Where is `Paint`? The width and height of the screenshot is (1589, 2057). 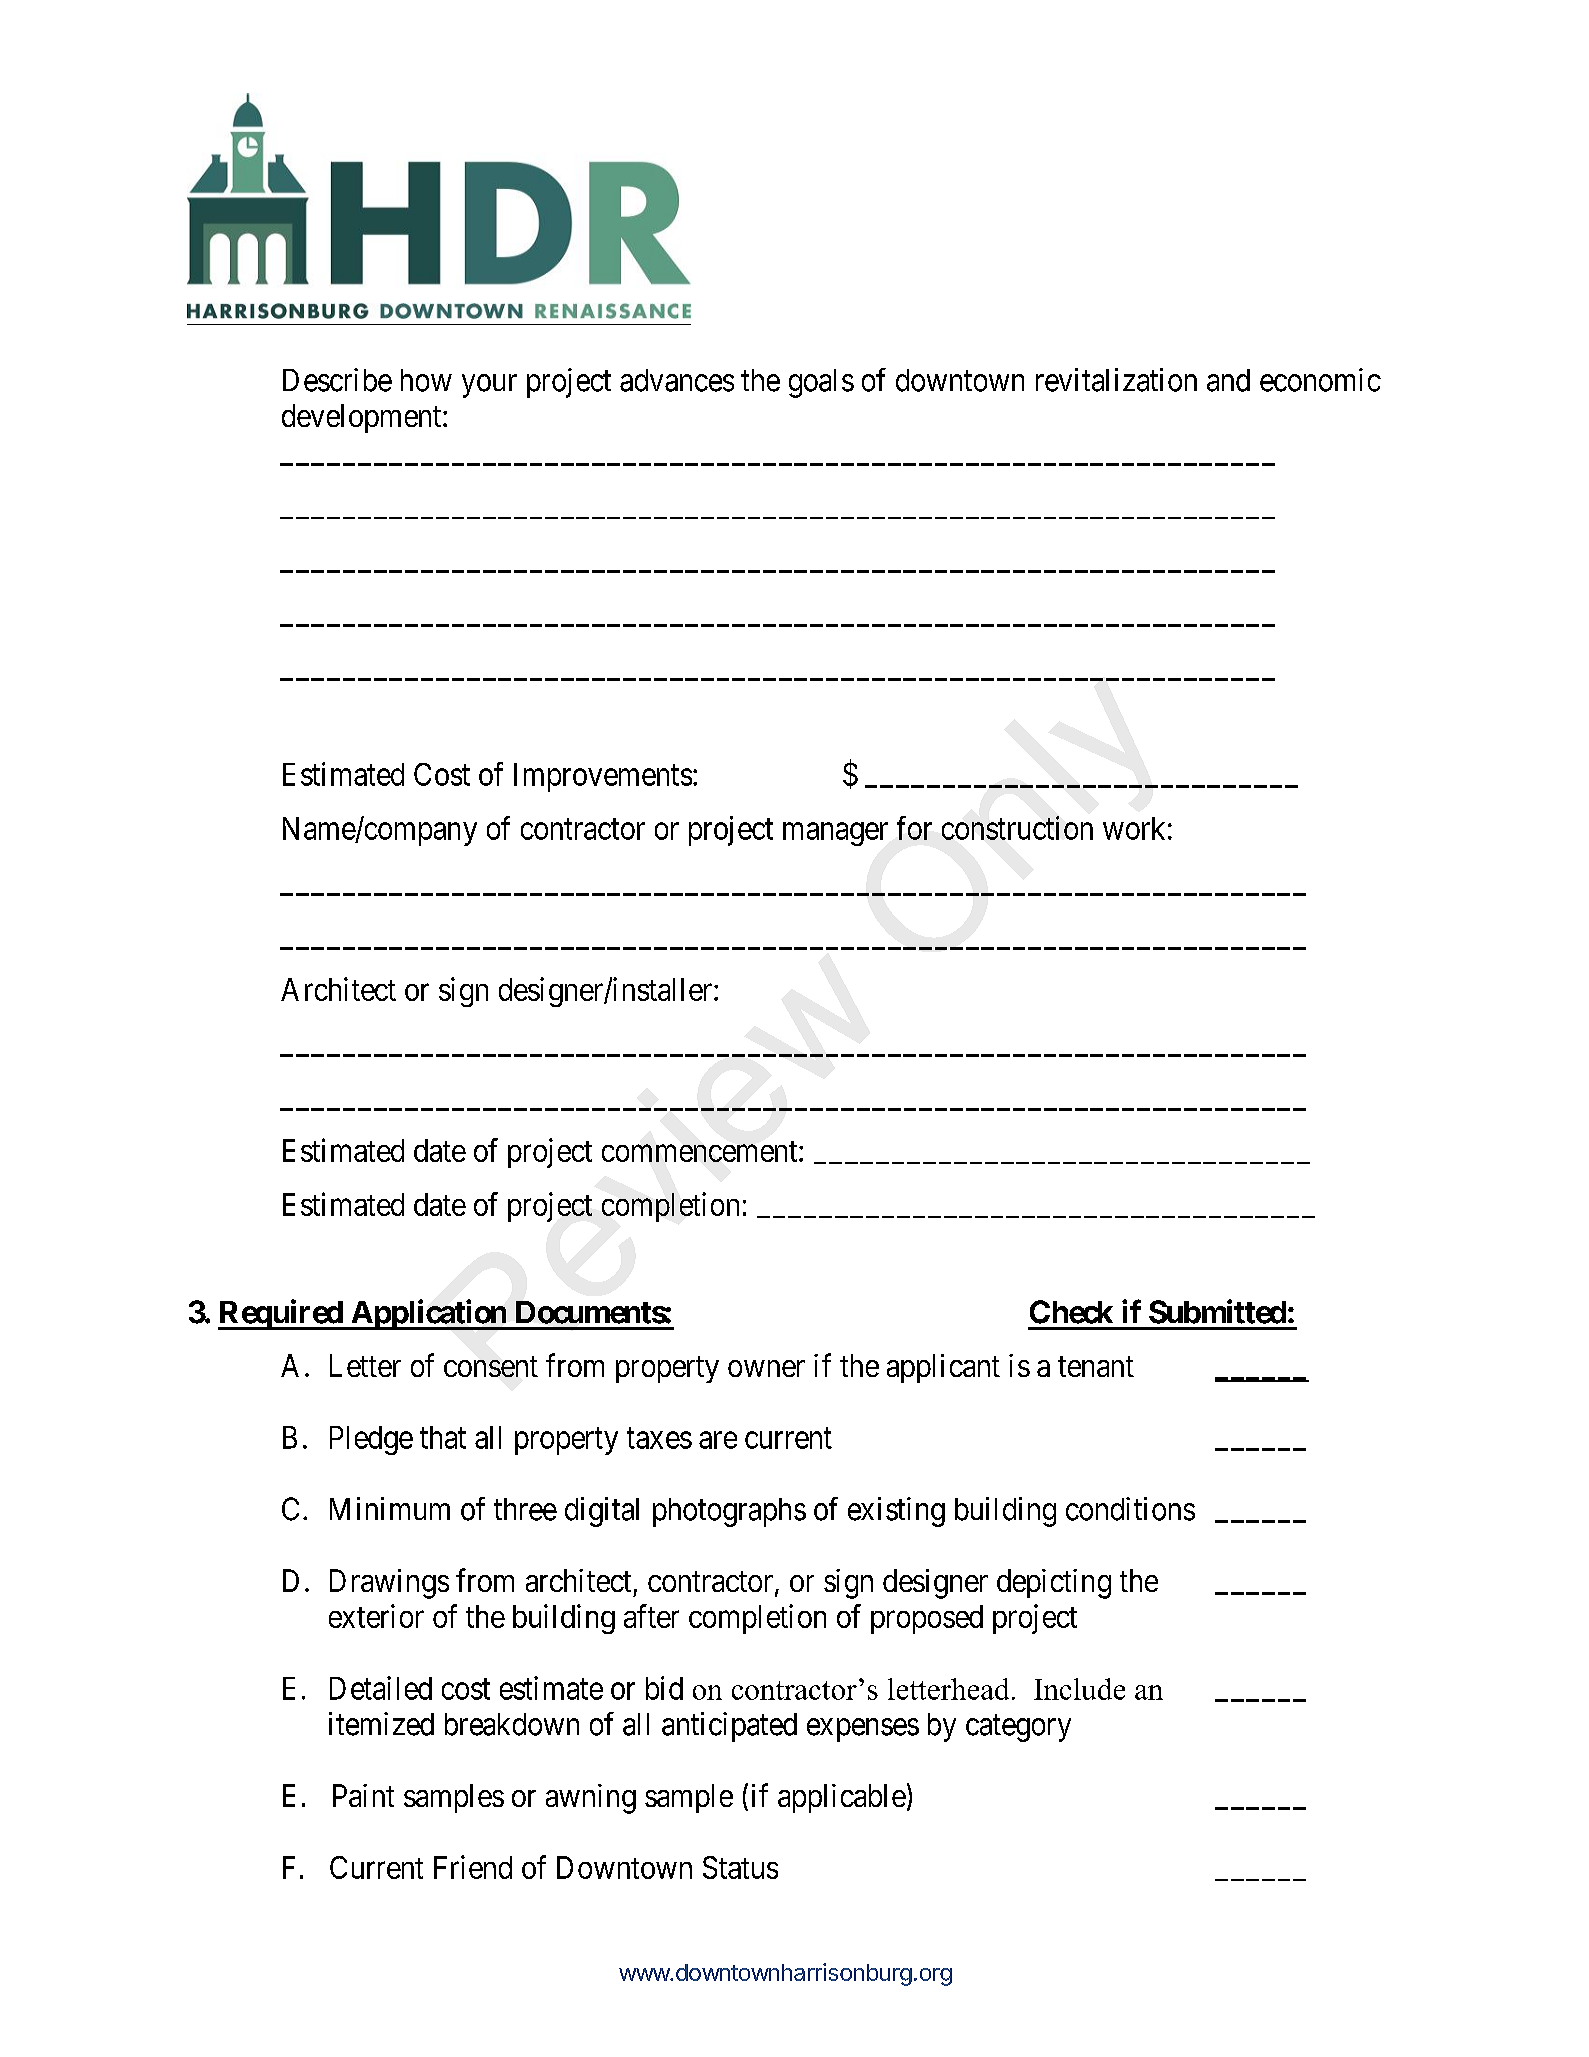 Paint is located at coordinates (363, 1795).
